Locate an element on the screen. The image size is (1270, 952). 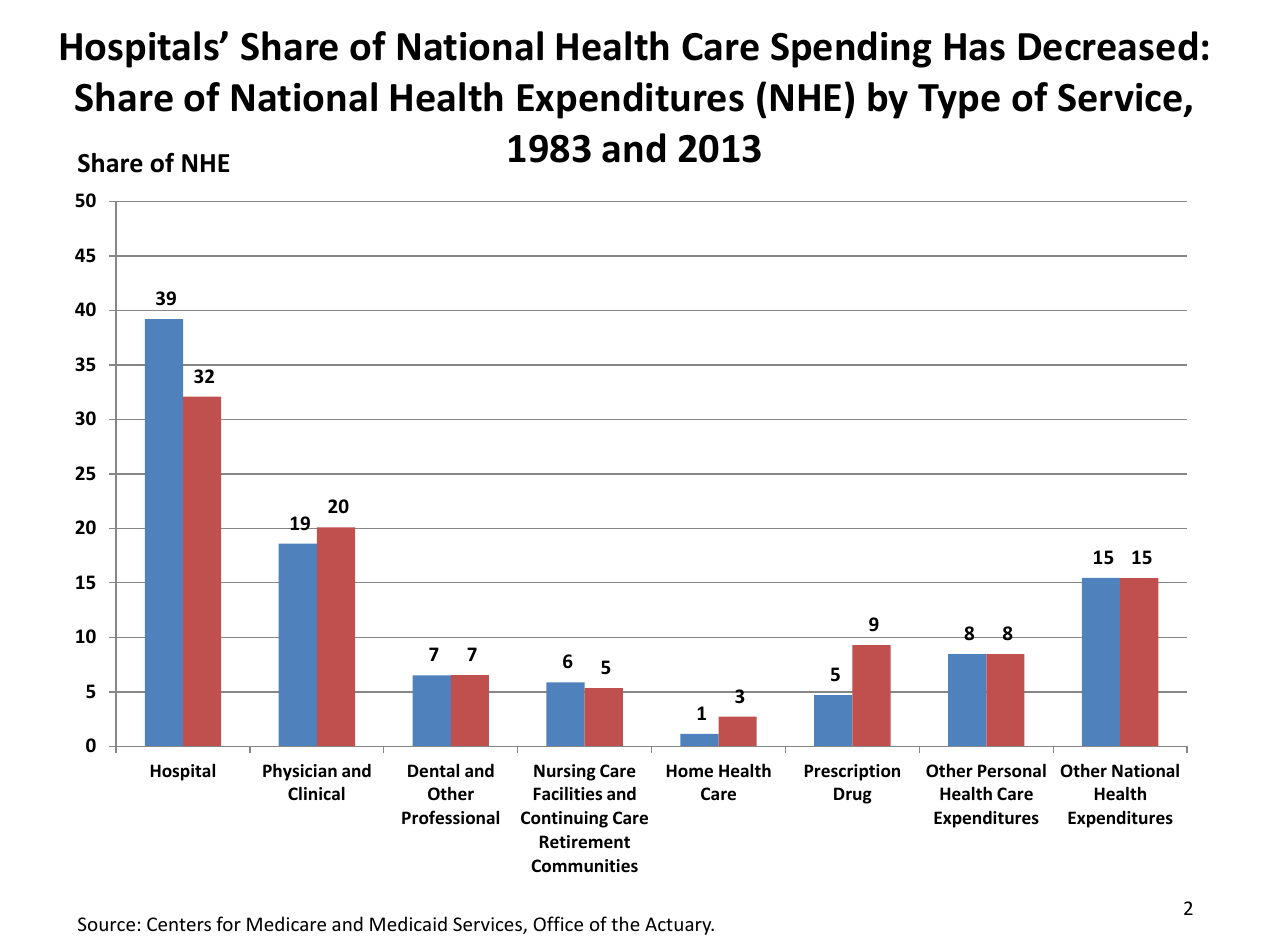
Office is located at coordinates (558, 923).
